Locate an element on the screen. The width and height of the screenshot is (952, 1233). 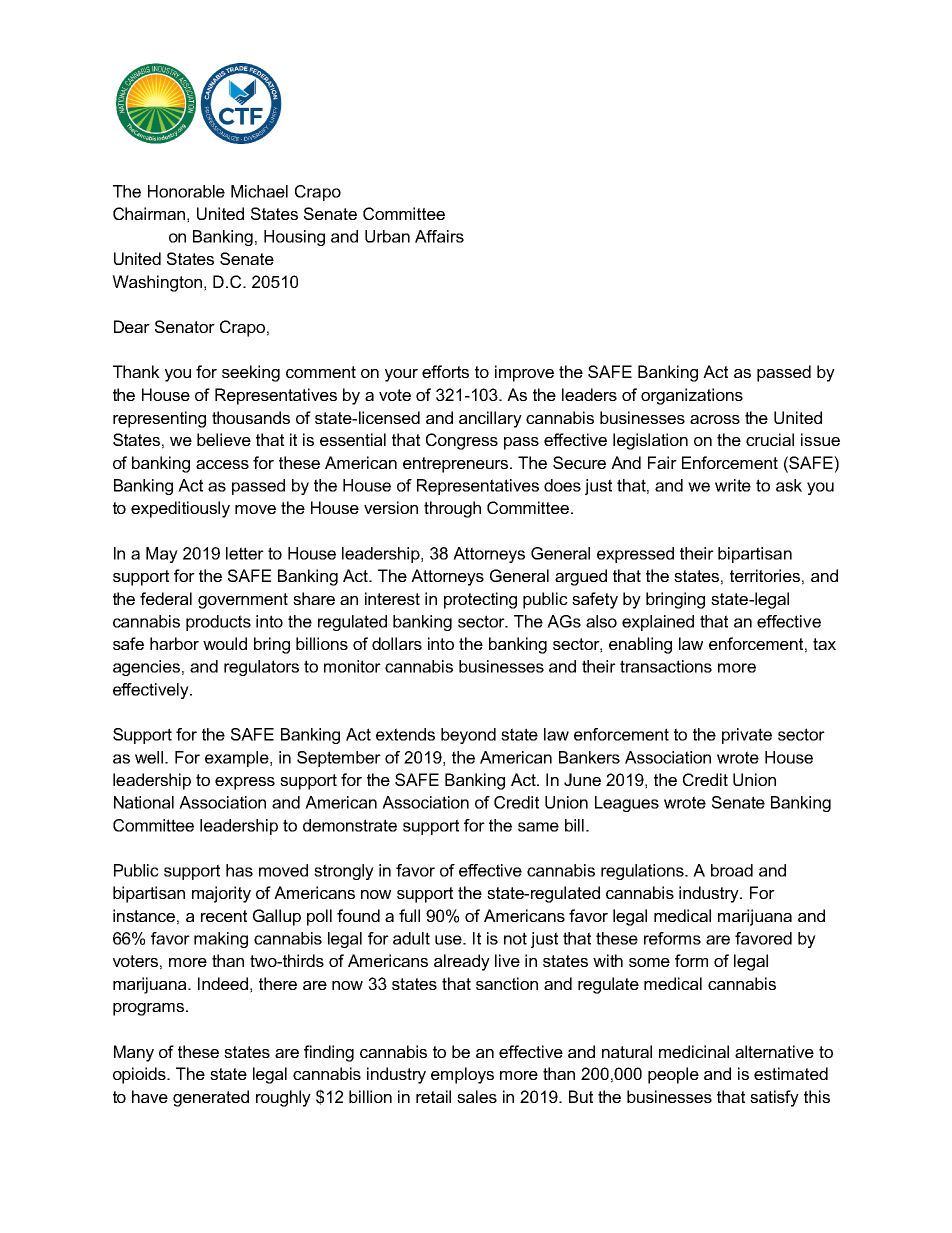
write is located at coordinates (733, 485).
